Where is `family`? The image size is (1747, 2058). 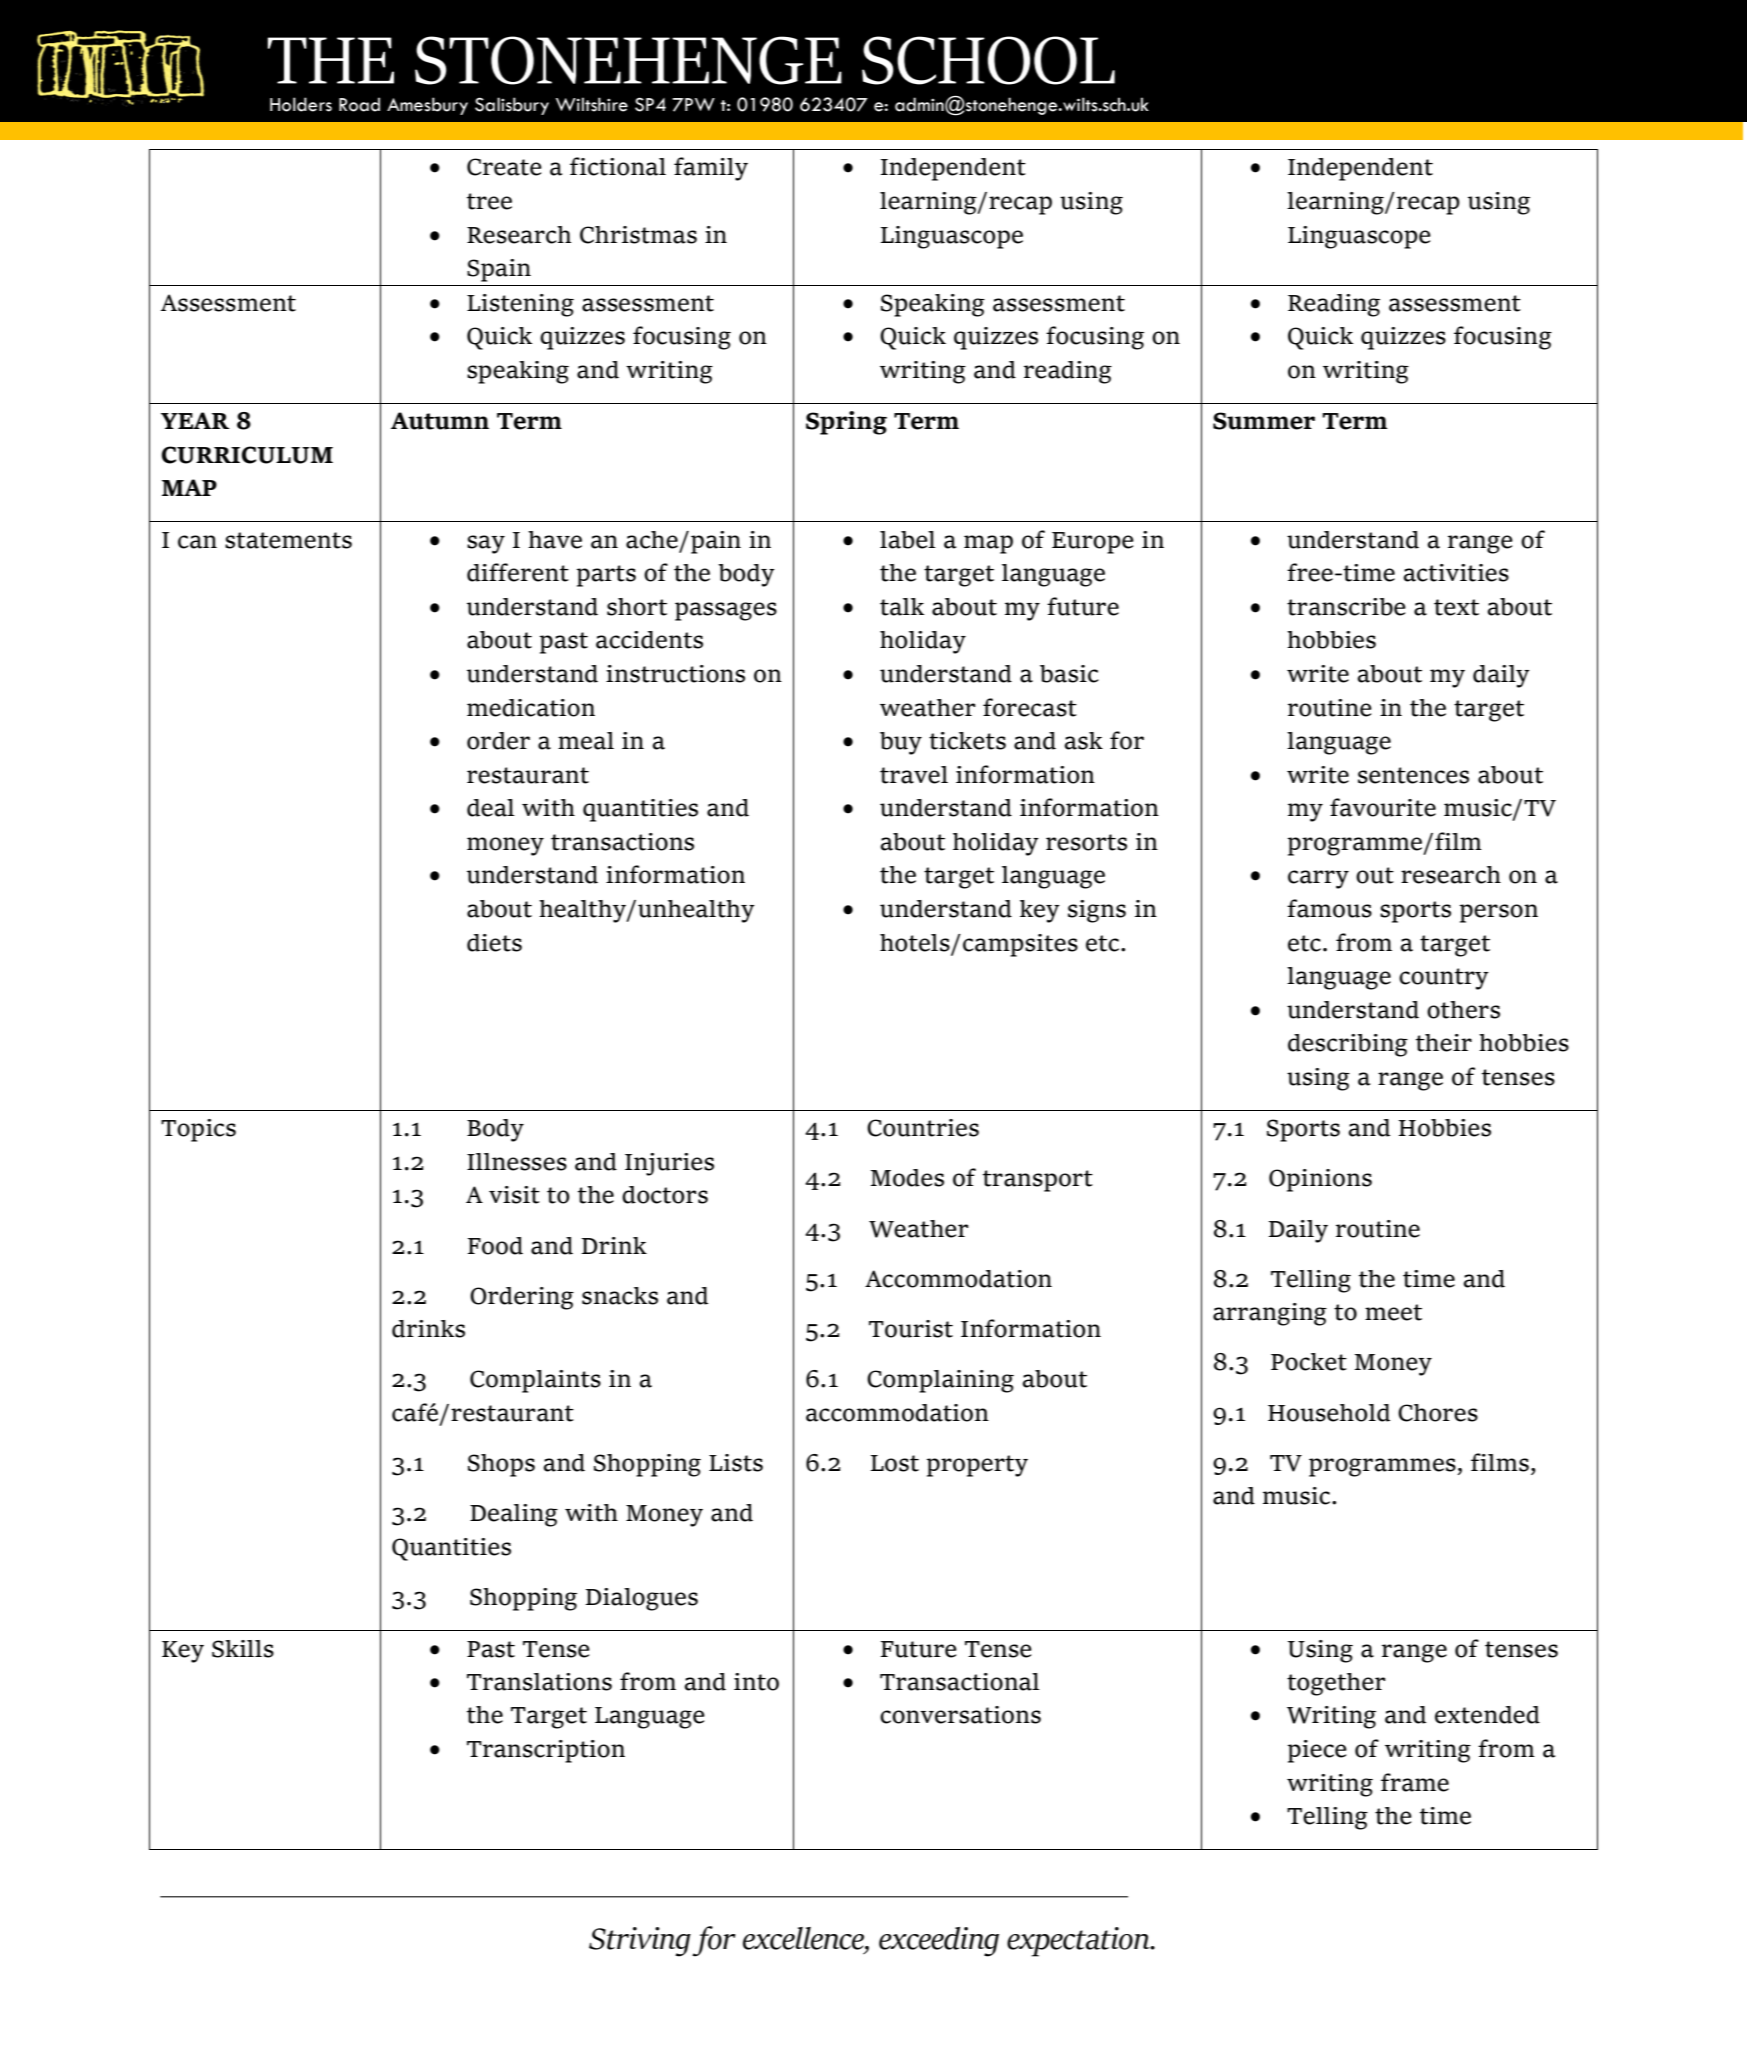
family is located at coordinates (711, 169).
